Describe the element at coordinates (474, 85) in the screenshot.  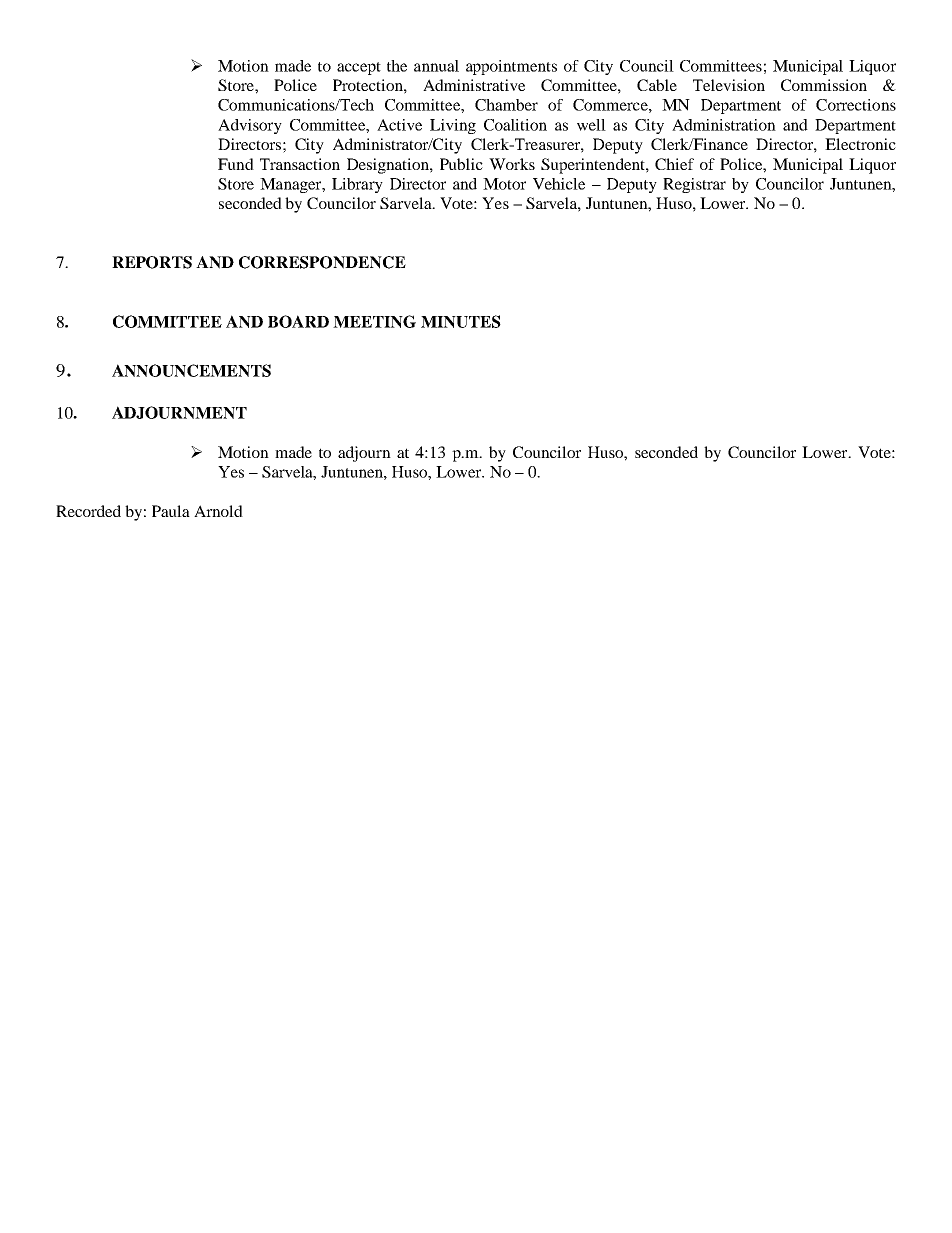
I see `Administrative` at that location.
